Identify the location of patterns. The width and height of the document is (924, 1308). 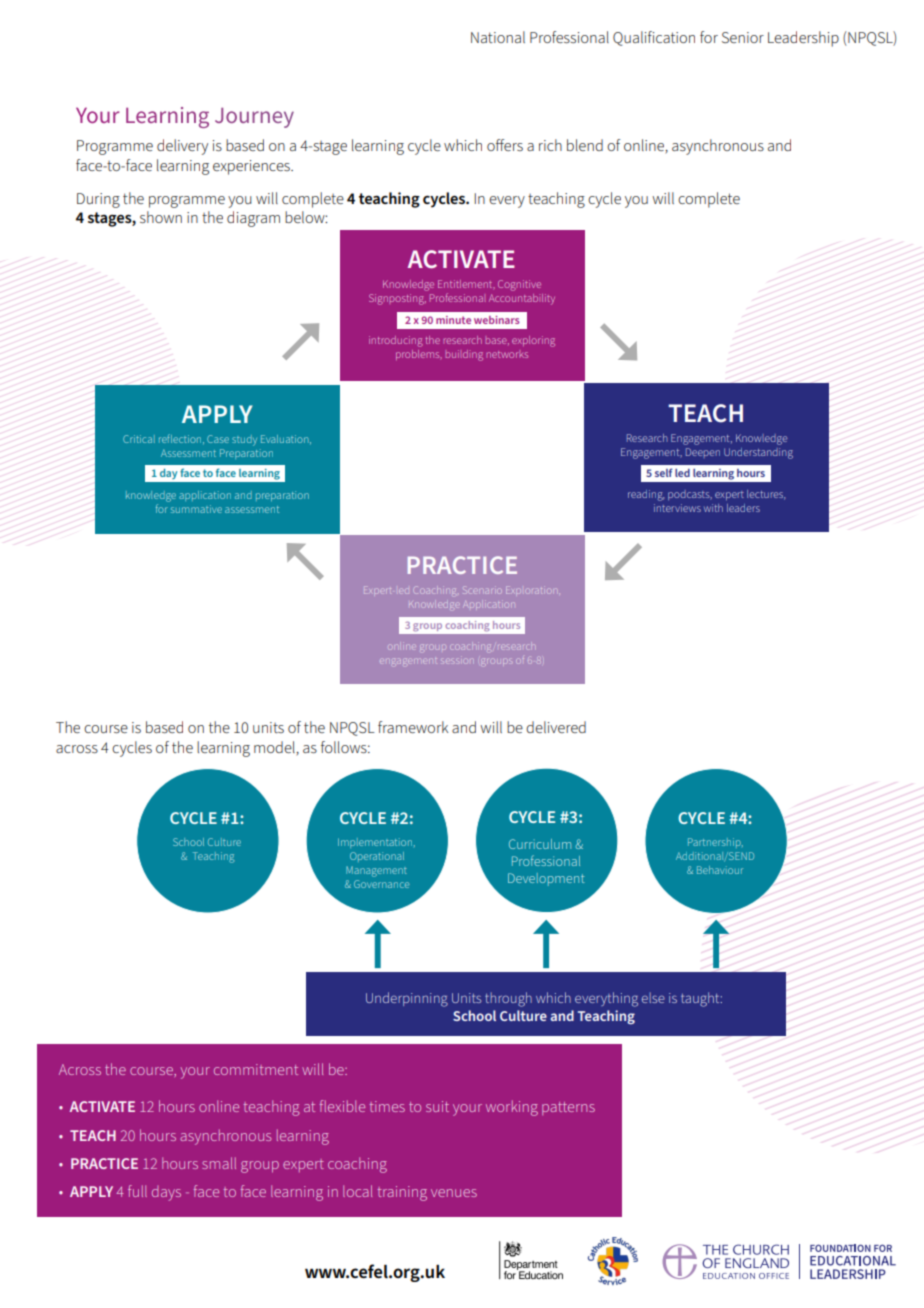
(568, 1108).
